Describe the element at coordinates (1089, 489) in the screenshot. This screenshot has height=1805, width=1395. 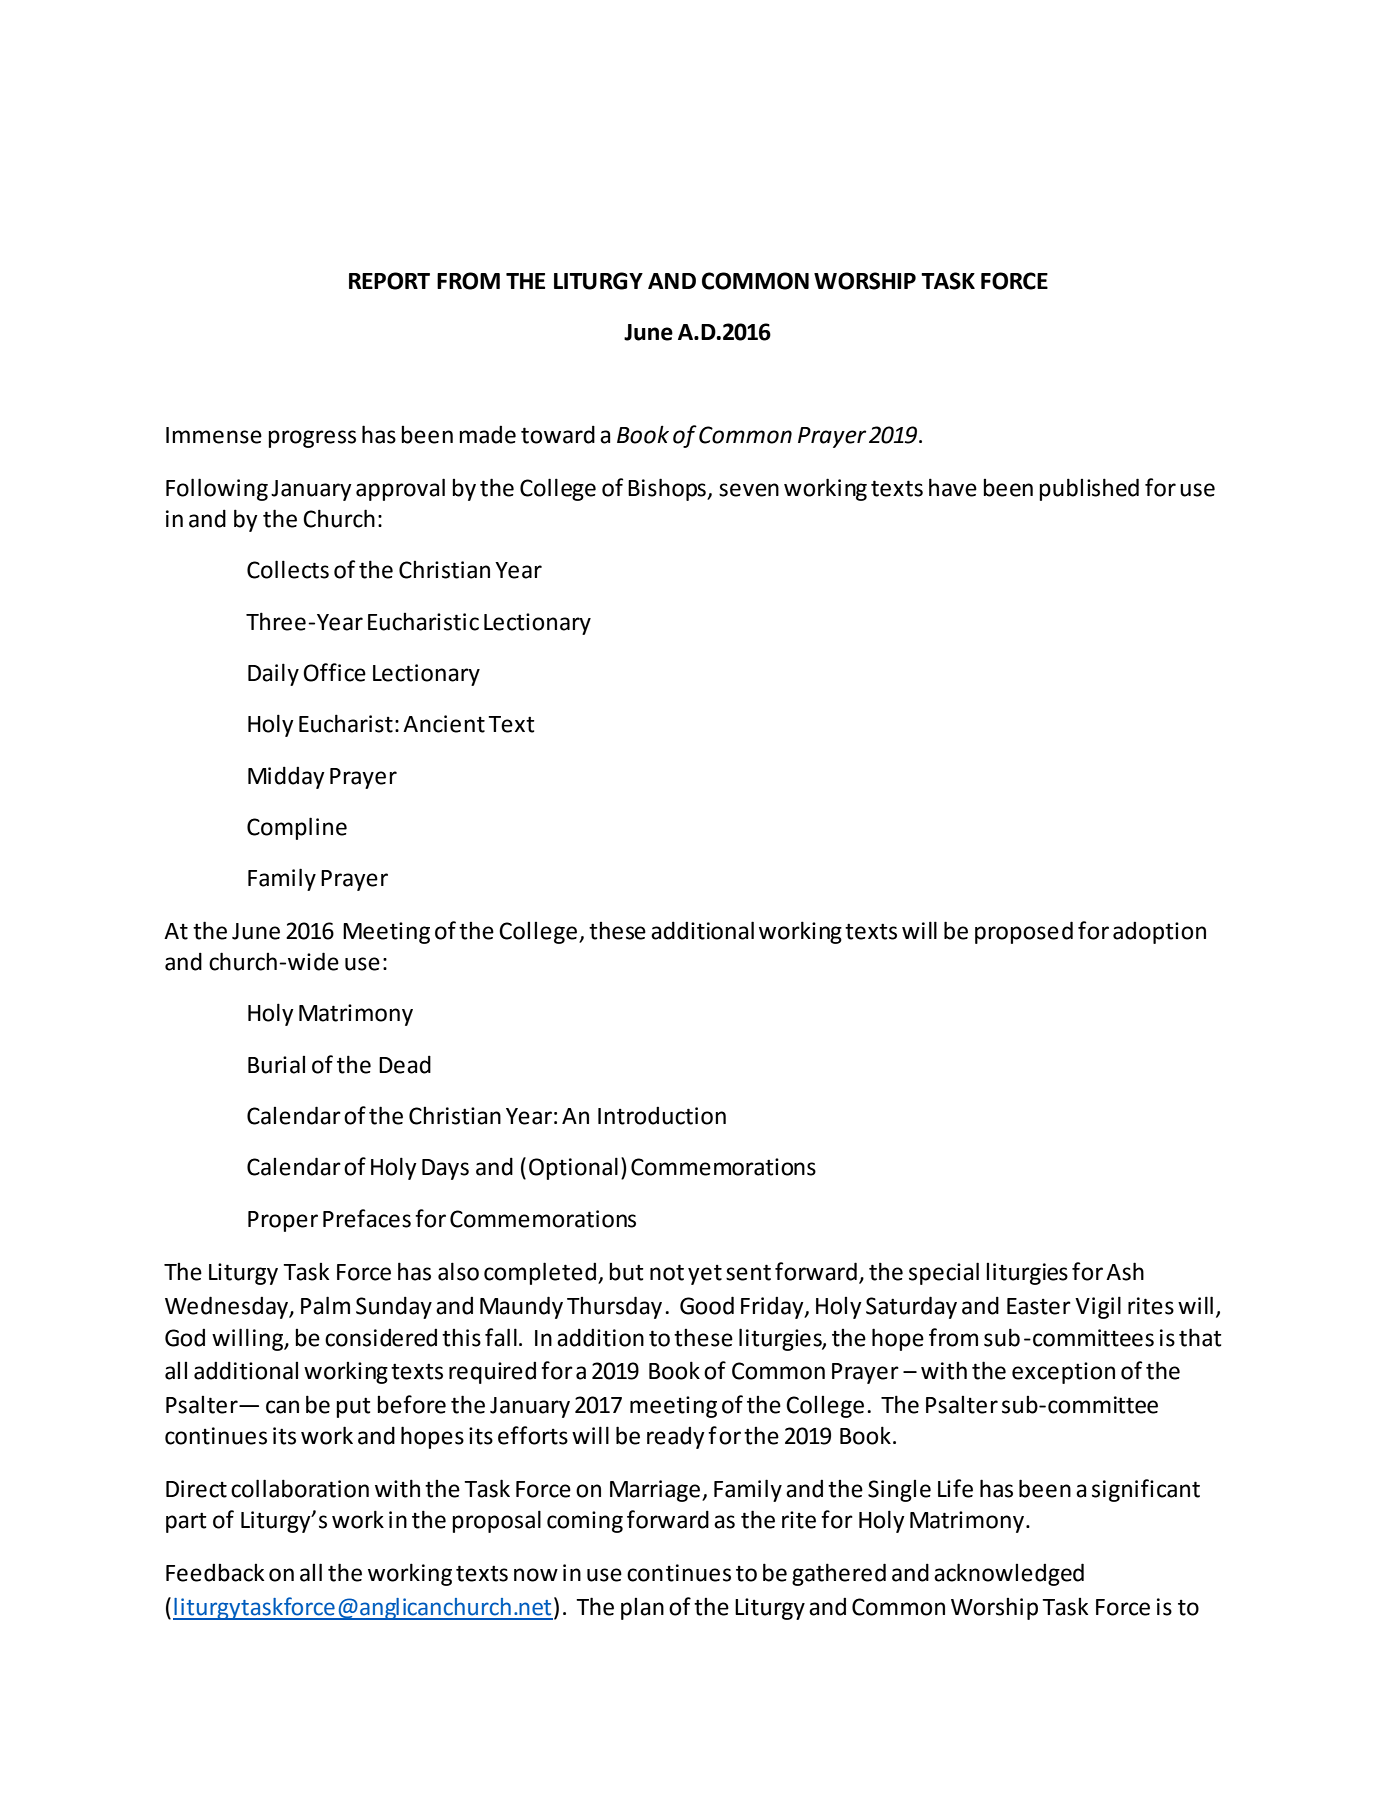
I see `published` at that location.
